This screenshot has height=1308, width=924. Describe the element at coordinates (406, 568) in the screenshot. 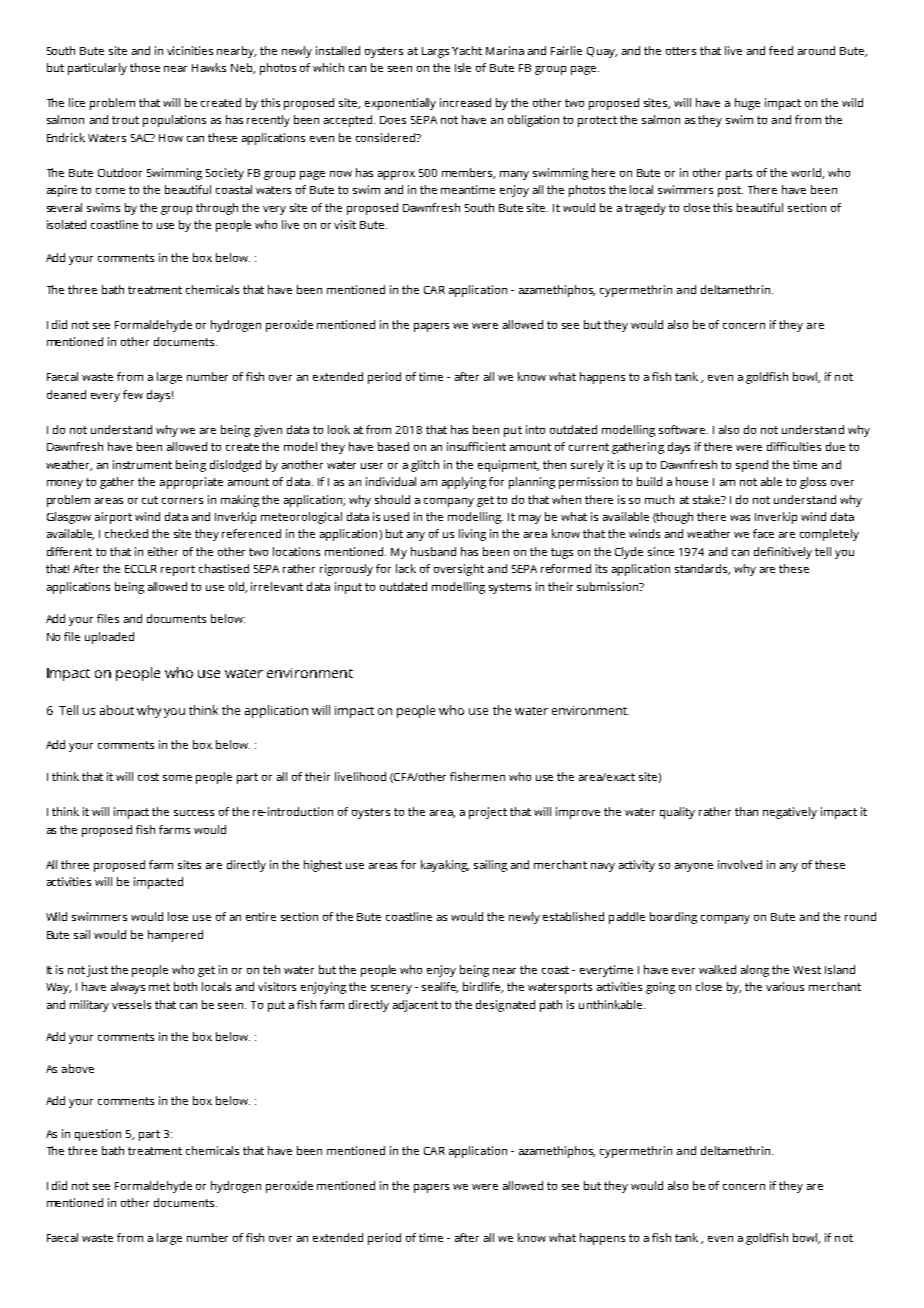

I see `lack` at that location.
